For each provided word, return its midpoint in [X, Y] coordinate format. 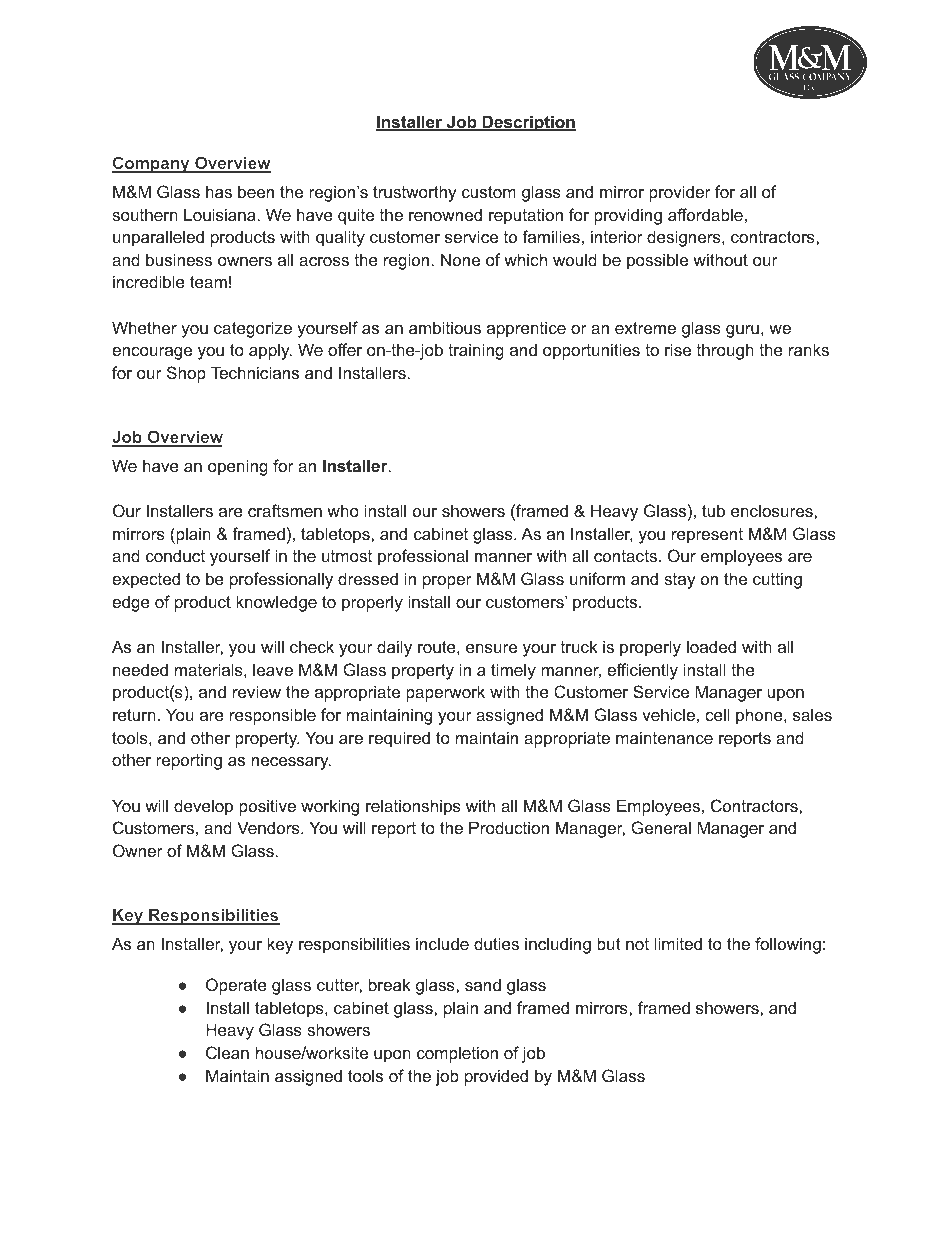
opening [238, 467]
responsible [273, 716]
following [788, 945]
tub [713, 510]
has [219, 191]
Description [528, 123]
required [399, 739]
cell [717, 714]
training [476, 351]
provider [680, 193]
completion [457, 1054]
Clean [227, 1052]
